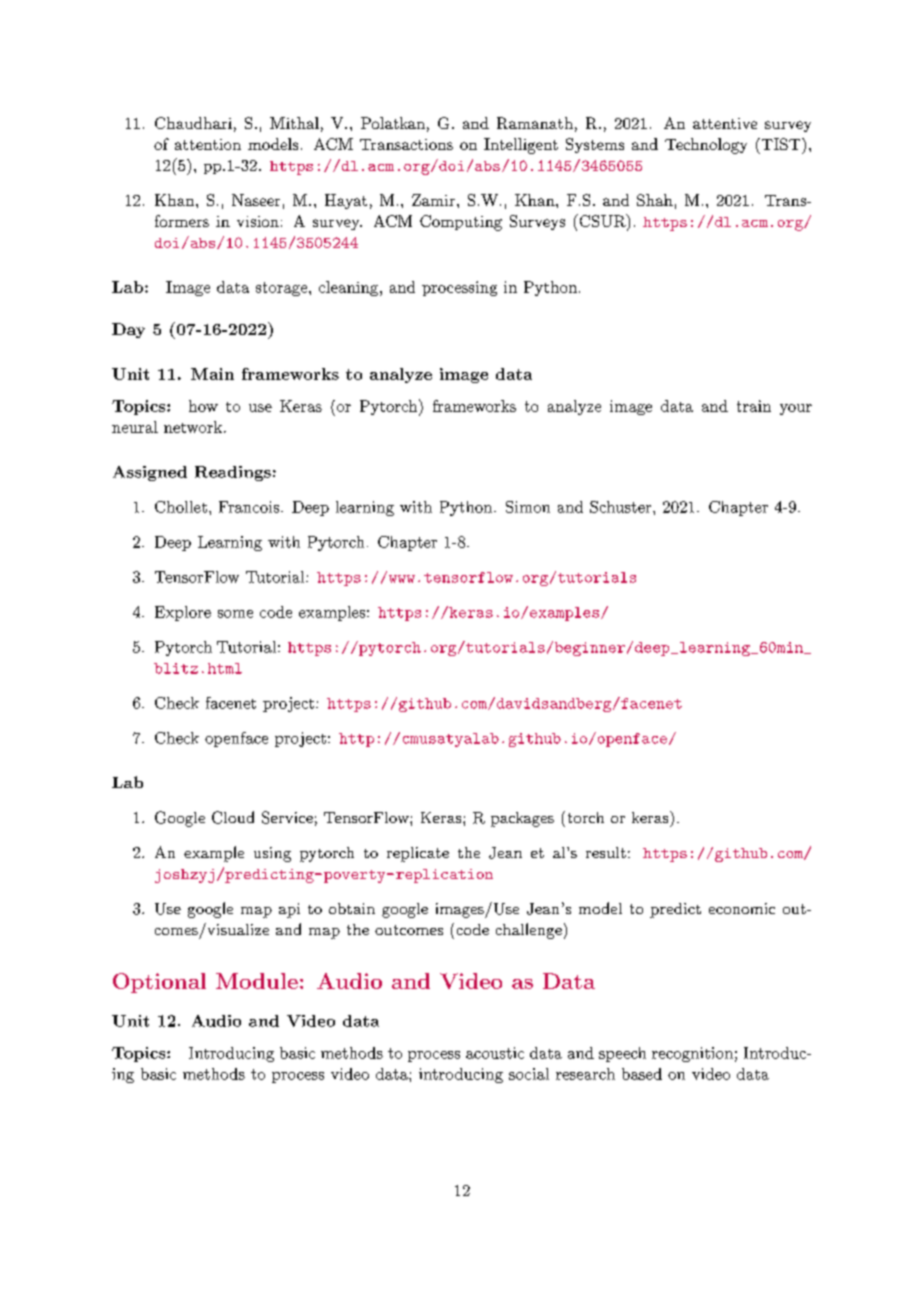 This document has height=1308, width=924. I want to click on Technology, so click(706, 146).
